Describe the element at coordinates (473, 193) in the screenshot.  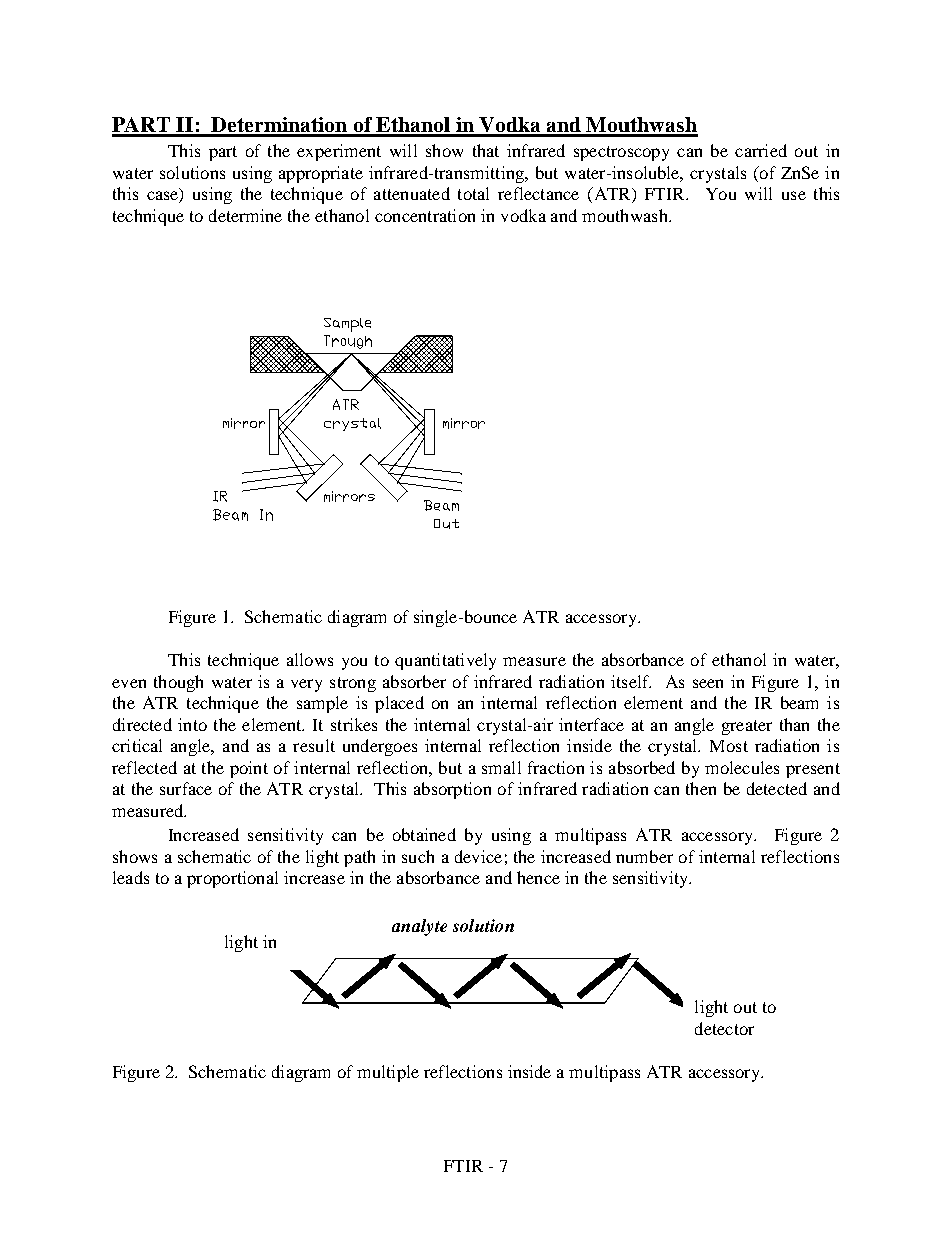
I see `total` at that location.
